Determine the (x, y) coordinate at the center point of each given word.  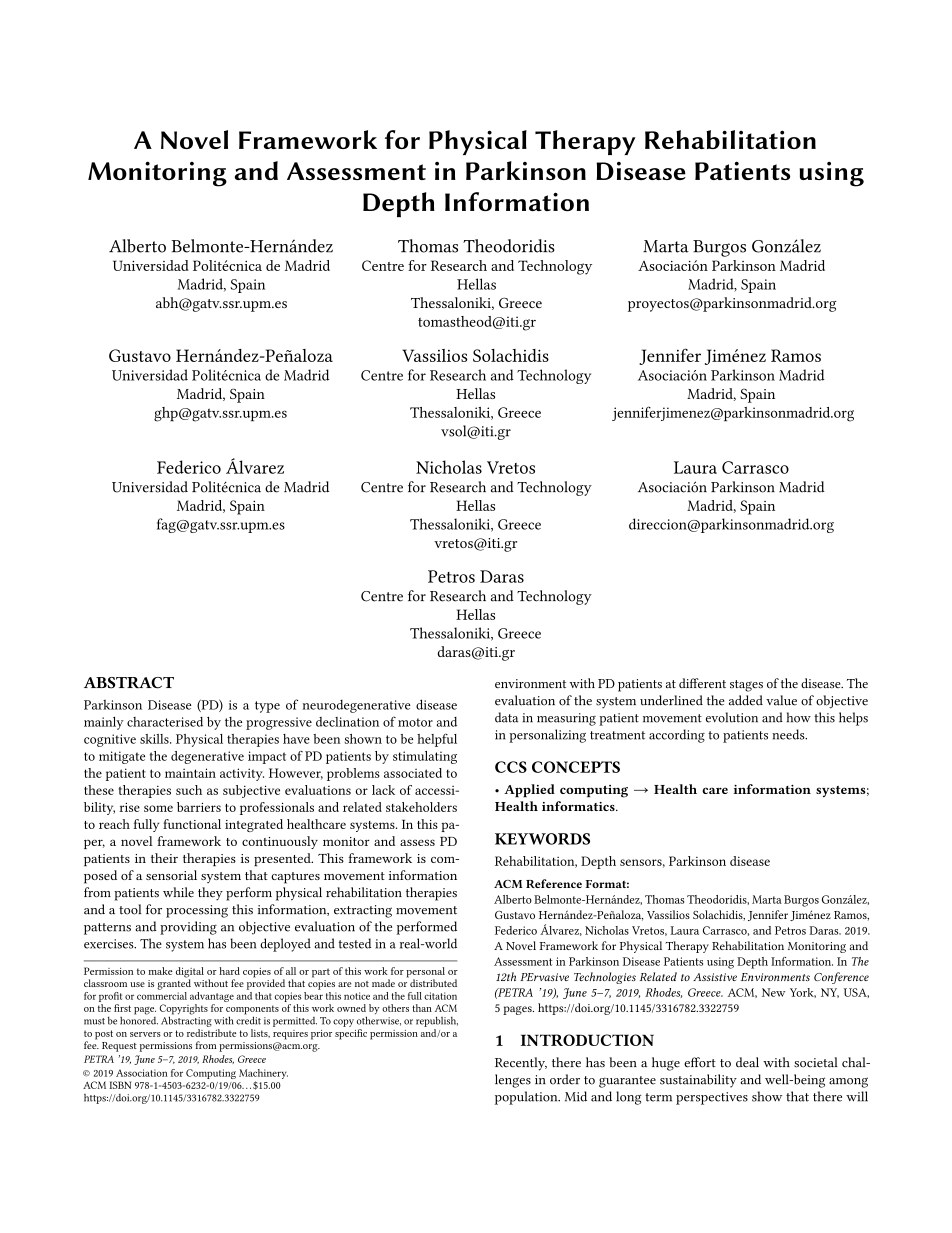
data (507, 717)
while (178, 892)
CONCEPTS (576, 767)
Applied (529, 791)
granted (174, 983)
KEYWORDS (542, 839)
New (773, 992)
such (189, 790)
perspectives (712, 1098)
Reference (554, 883)
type (267, 707)
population (527, 1098)
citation (440, 996)
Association (142, 1073)
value (781, 700)
